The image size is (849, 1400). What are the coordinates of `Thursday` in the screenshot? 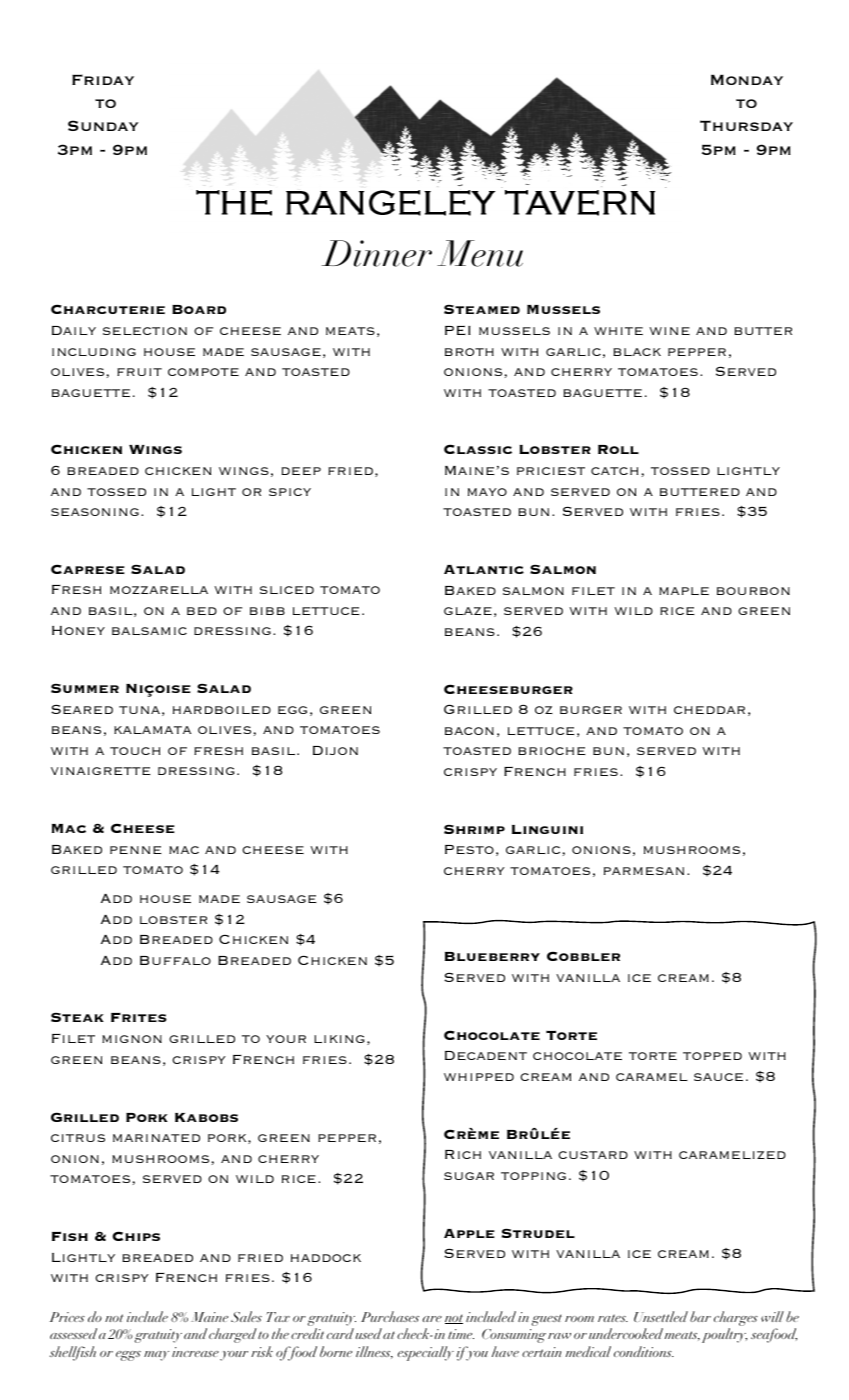 It's located at (746, 125).
